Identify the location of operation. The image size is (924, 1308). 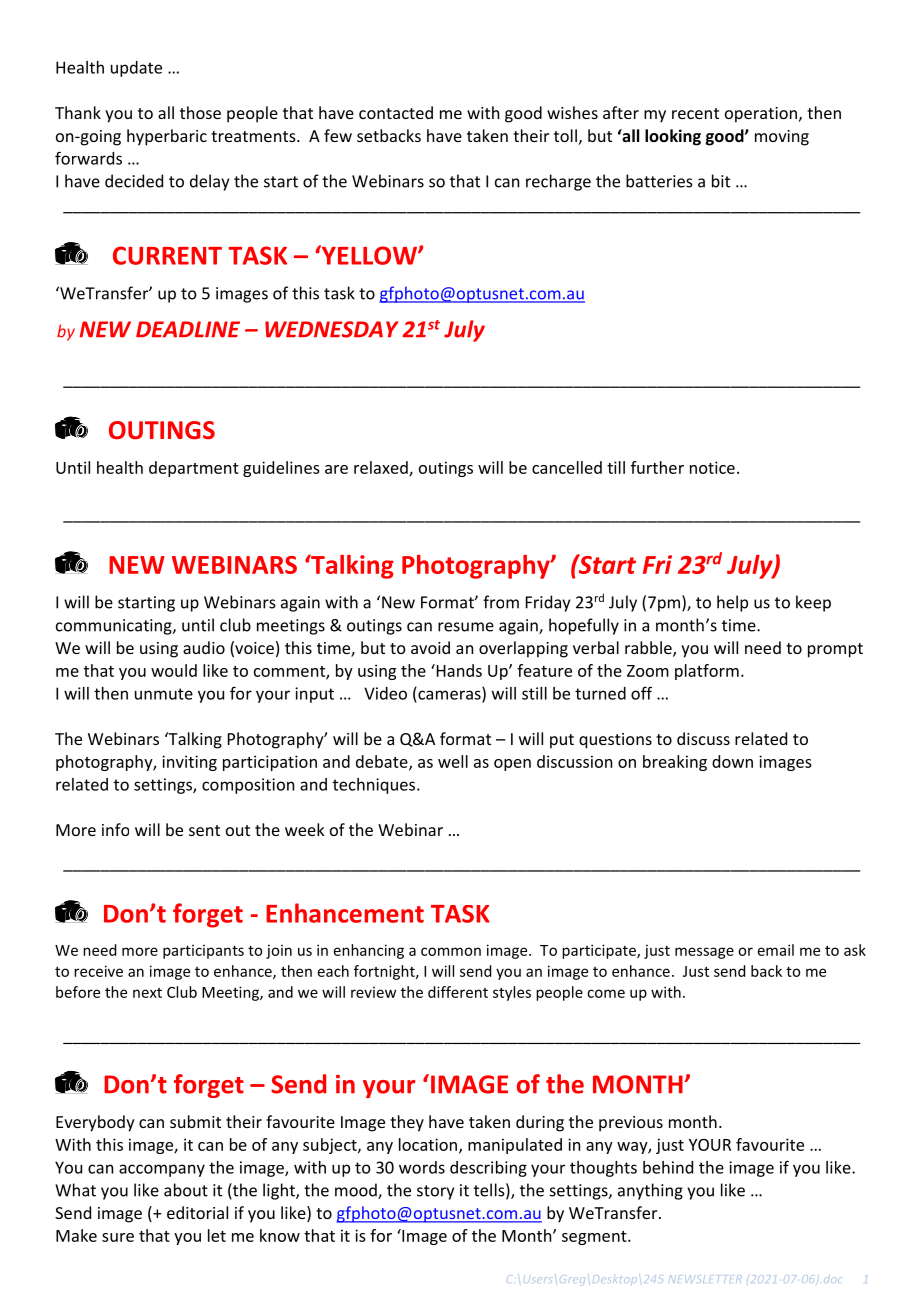
(761, 115).
